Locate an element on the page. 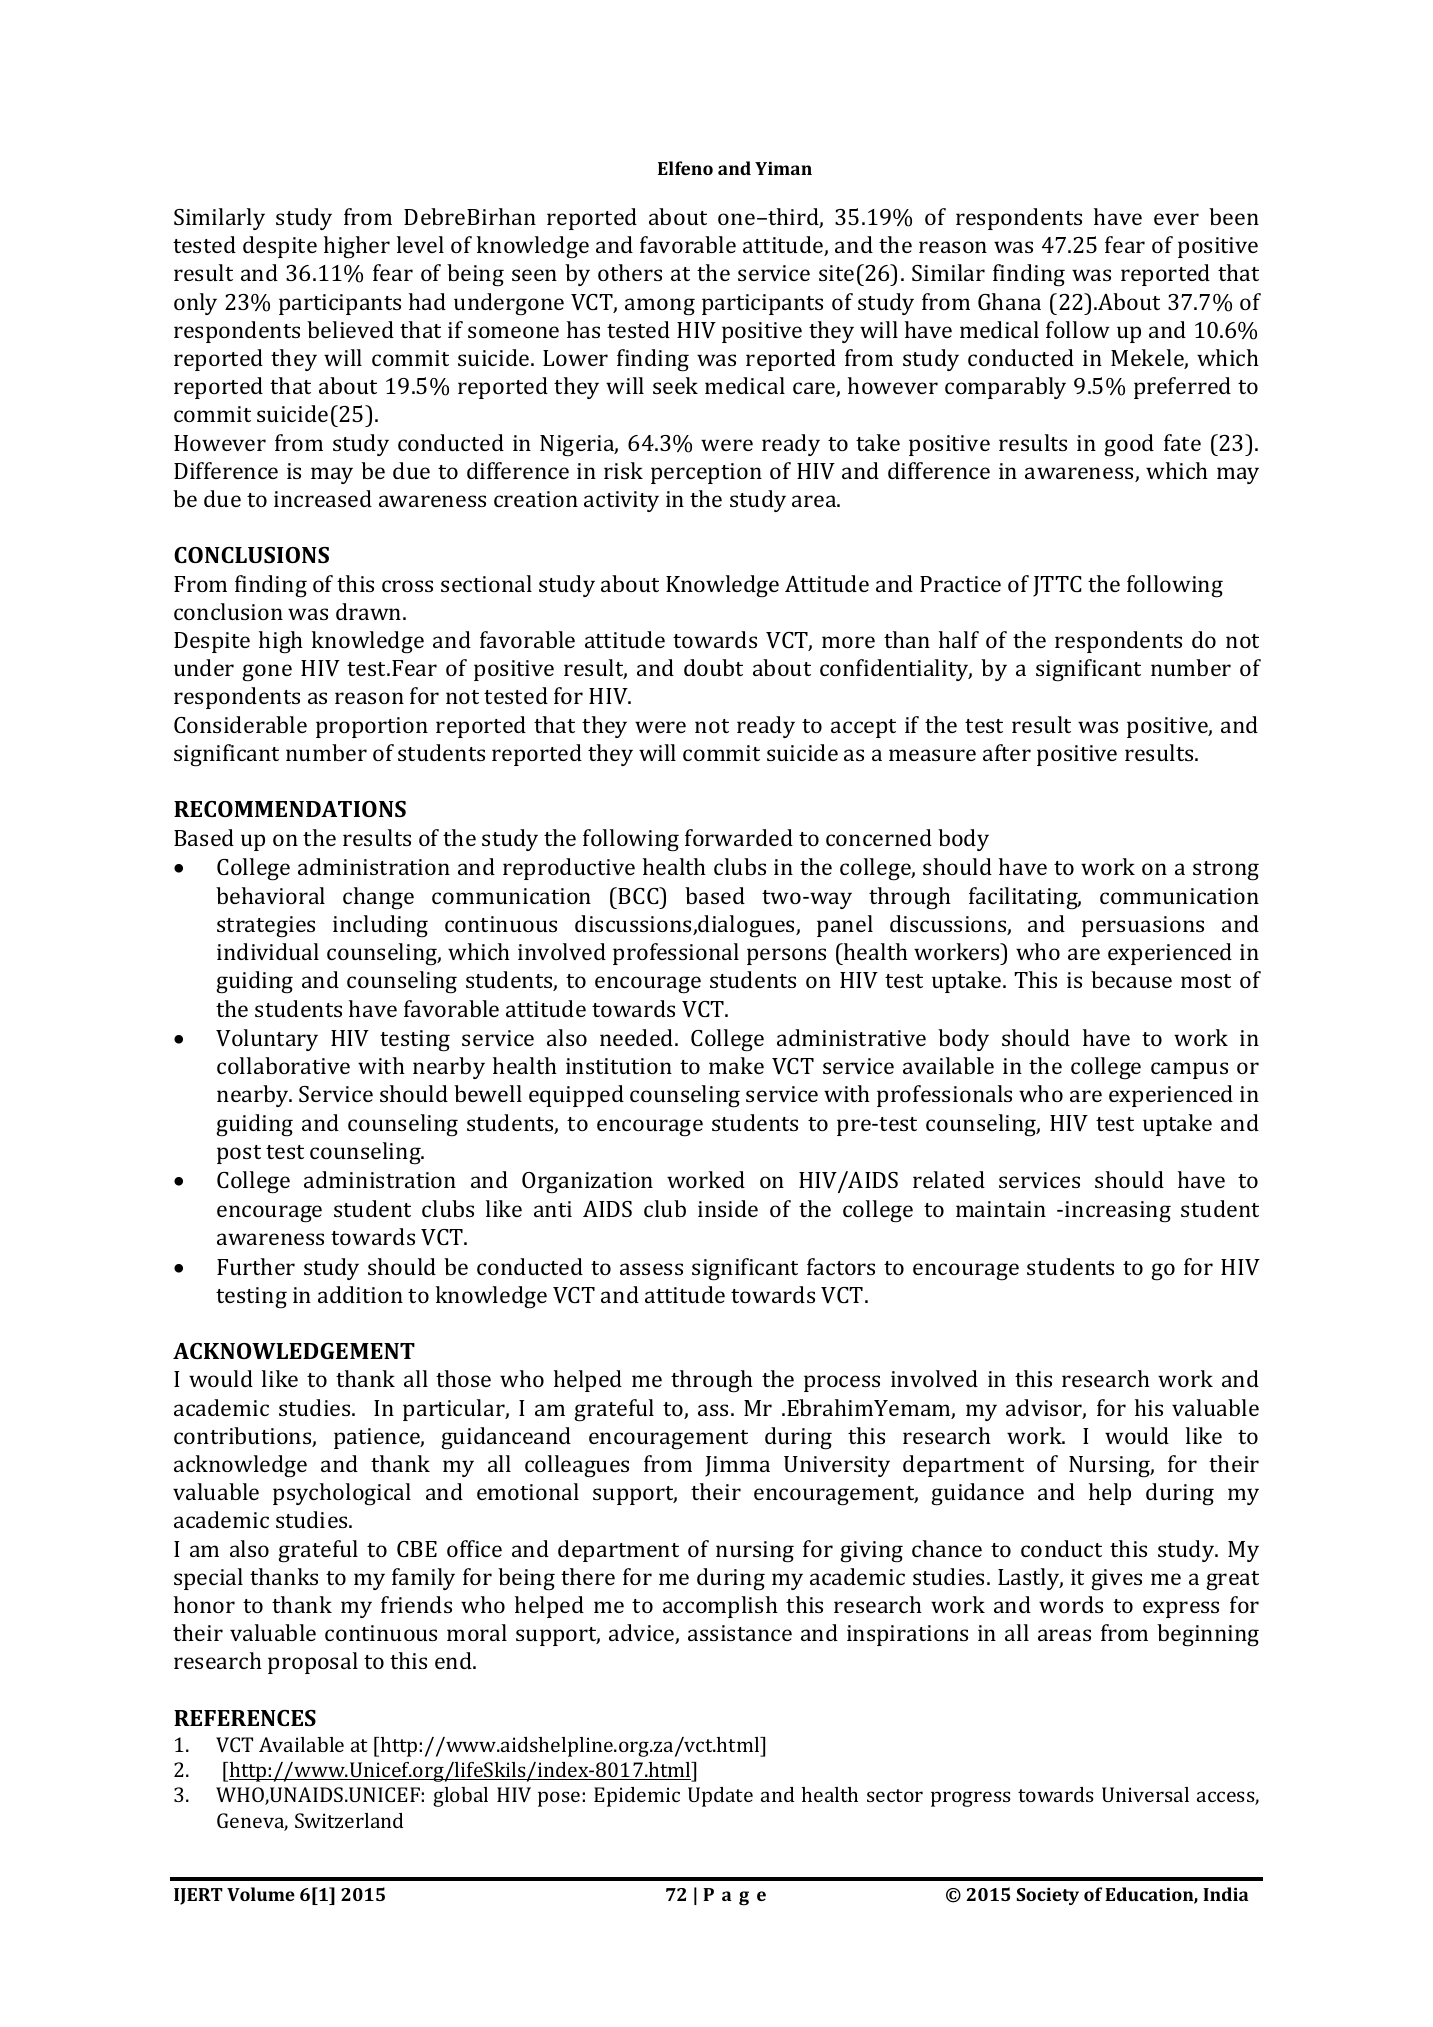 This image has width=1433, height=2027. RECOMMENDATIONS is located at coordinates (290, 809).
